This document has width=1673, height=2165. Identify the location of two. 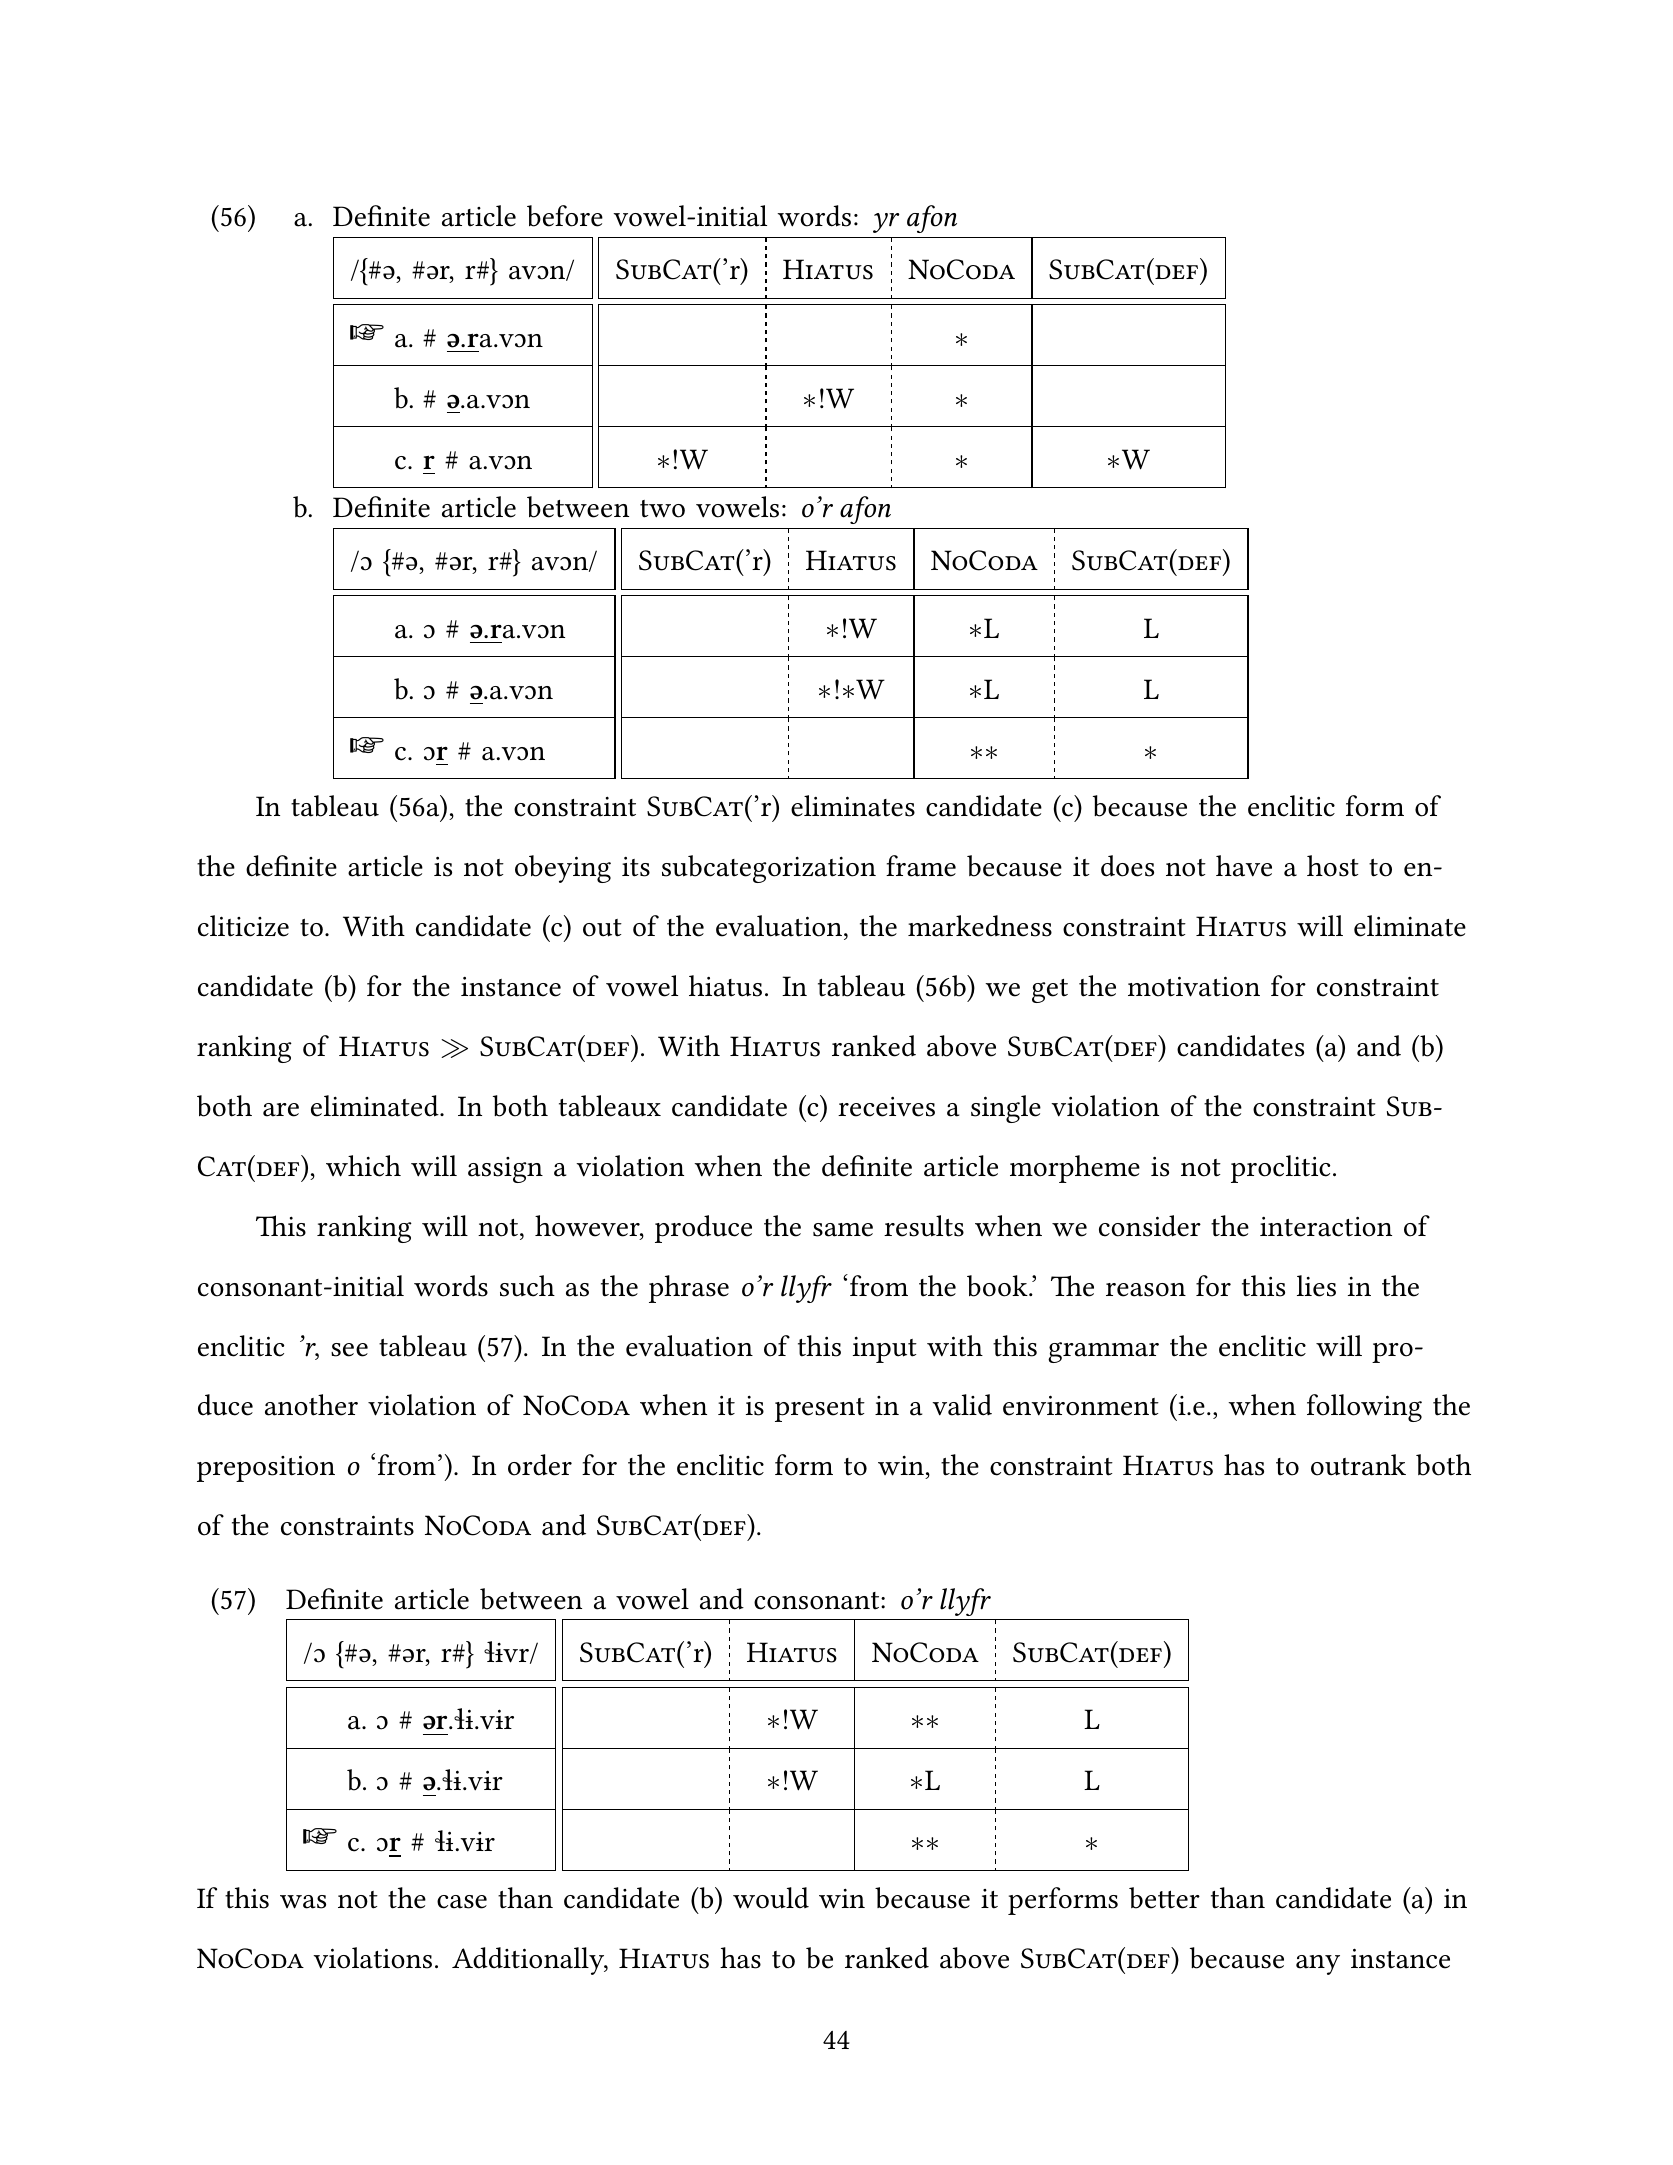
(662, 509).
